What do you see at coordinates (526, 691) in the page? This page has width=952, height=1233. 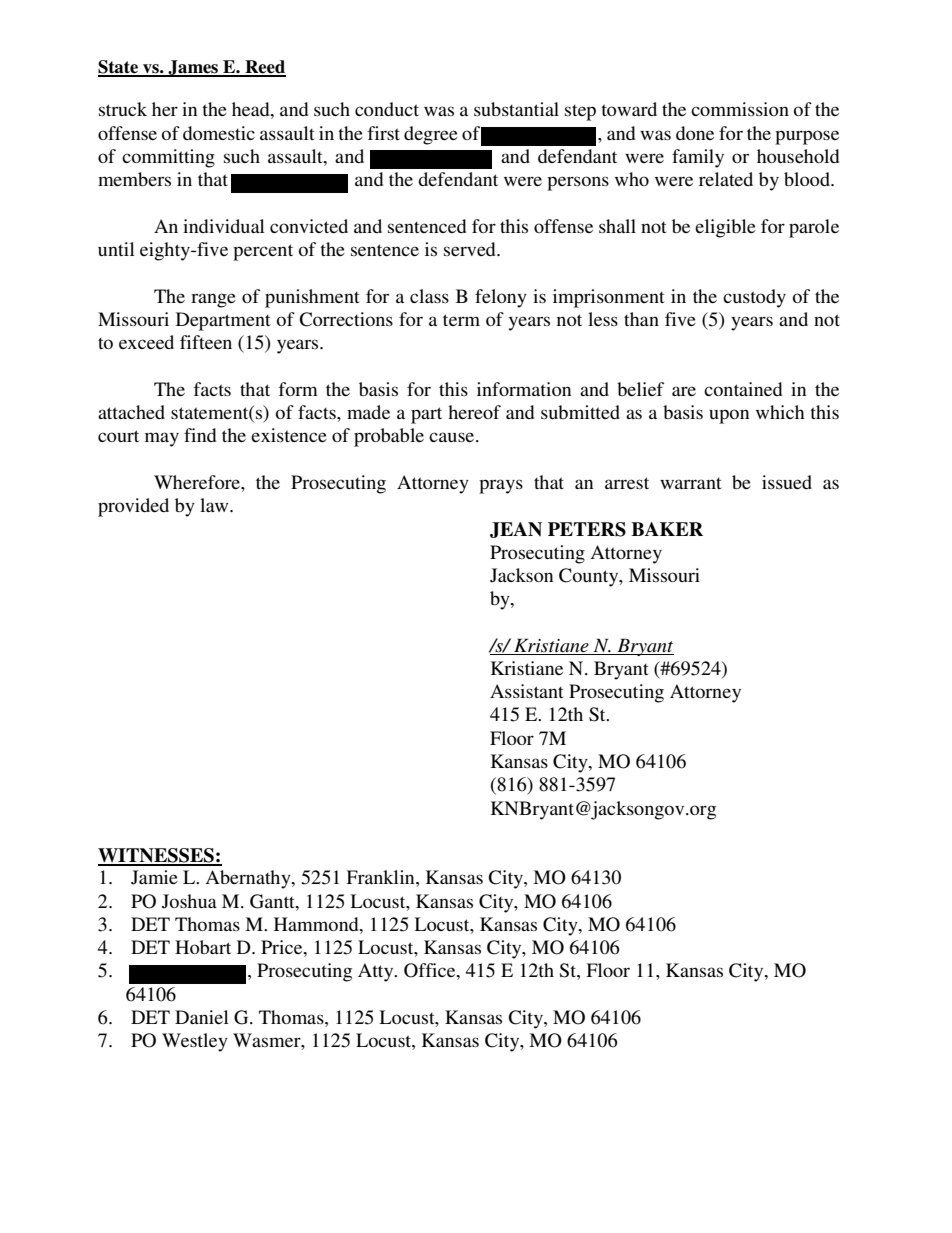 I see `Assistant` at bounding box center [526, 691].
